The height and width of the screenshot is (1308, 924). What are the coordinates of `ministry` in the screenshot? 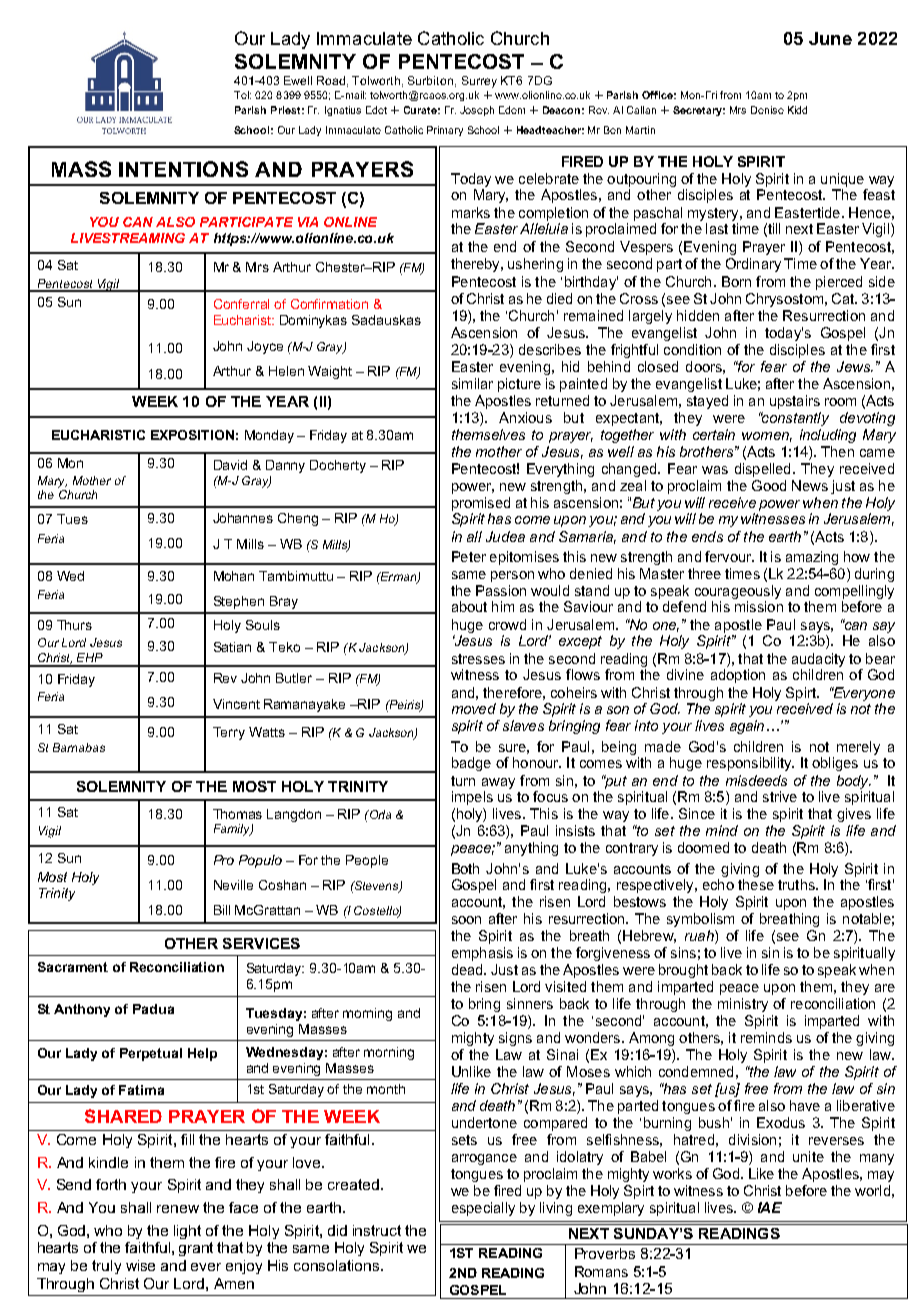 It's located at (743, 1005).
